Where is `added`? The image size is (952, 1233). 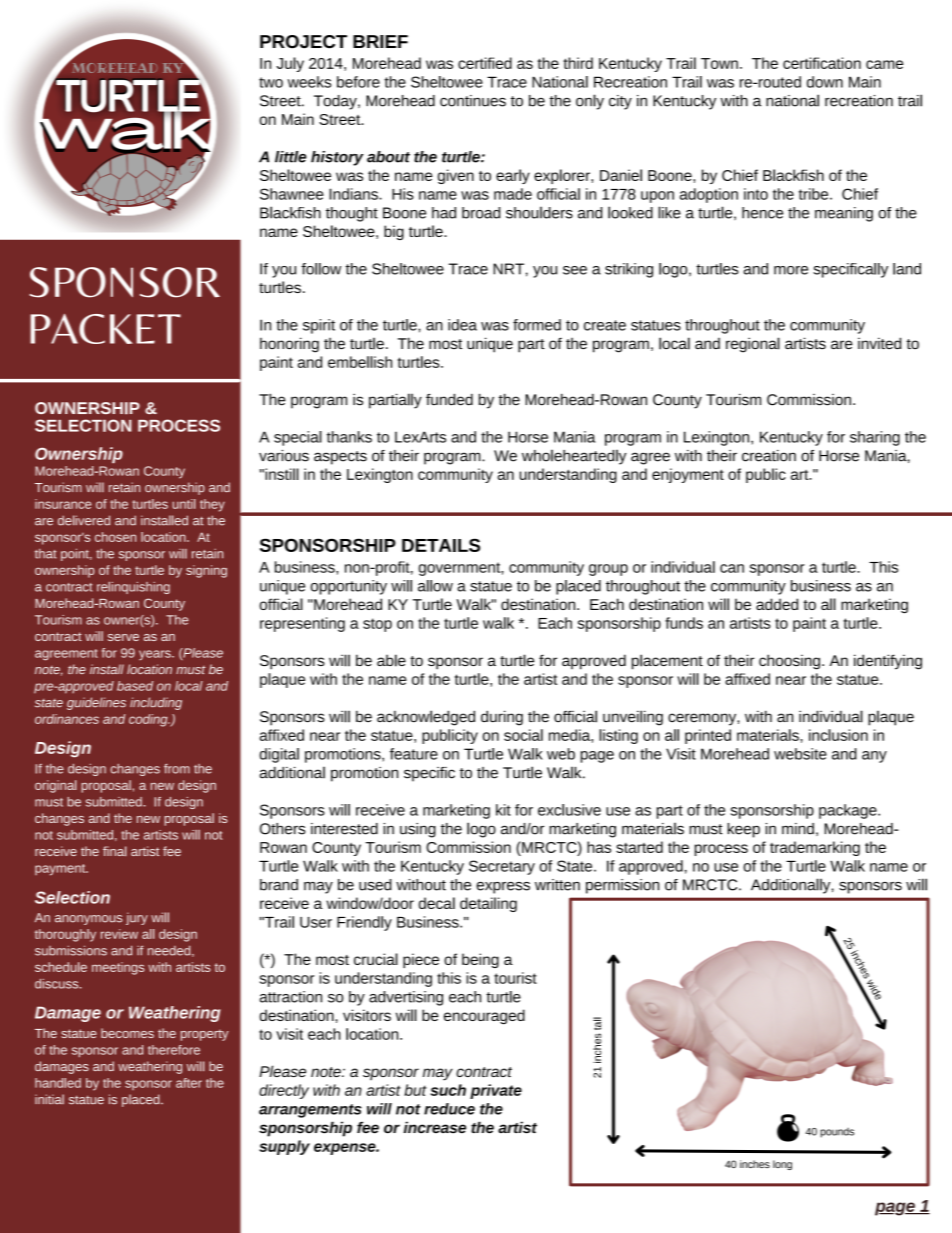
added is located at coordinates (777, 604).
